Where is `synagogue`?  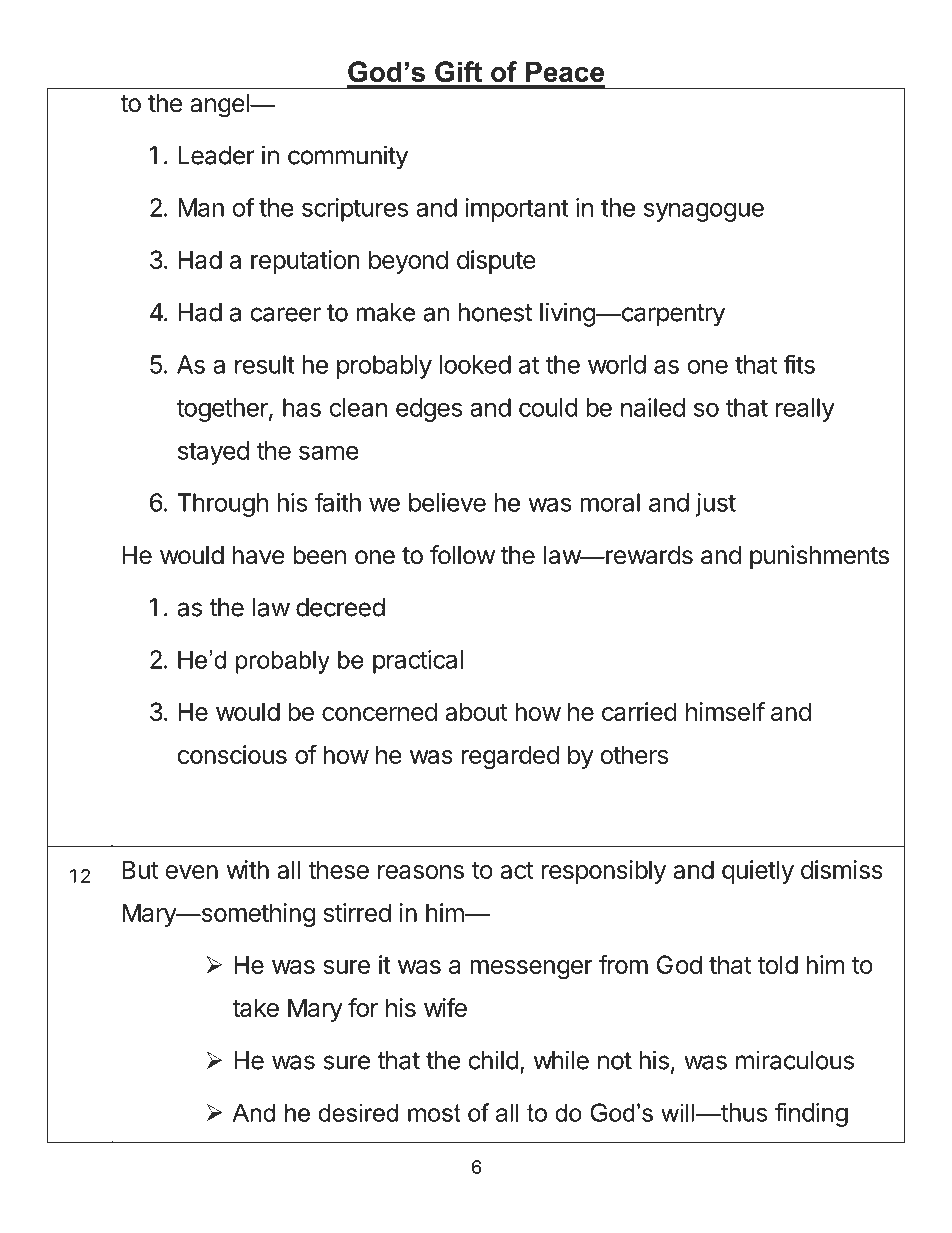 synagogue is located at coordinates (704, 212).
